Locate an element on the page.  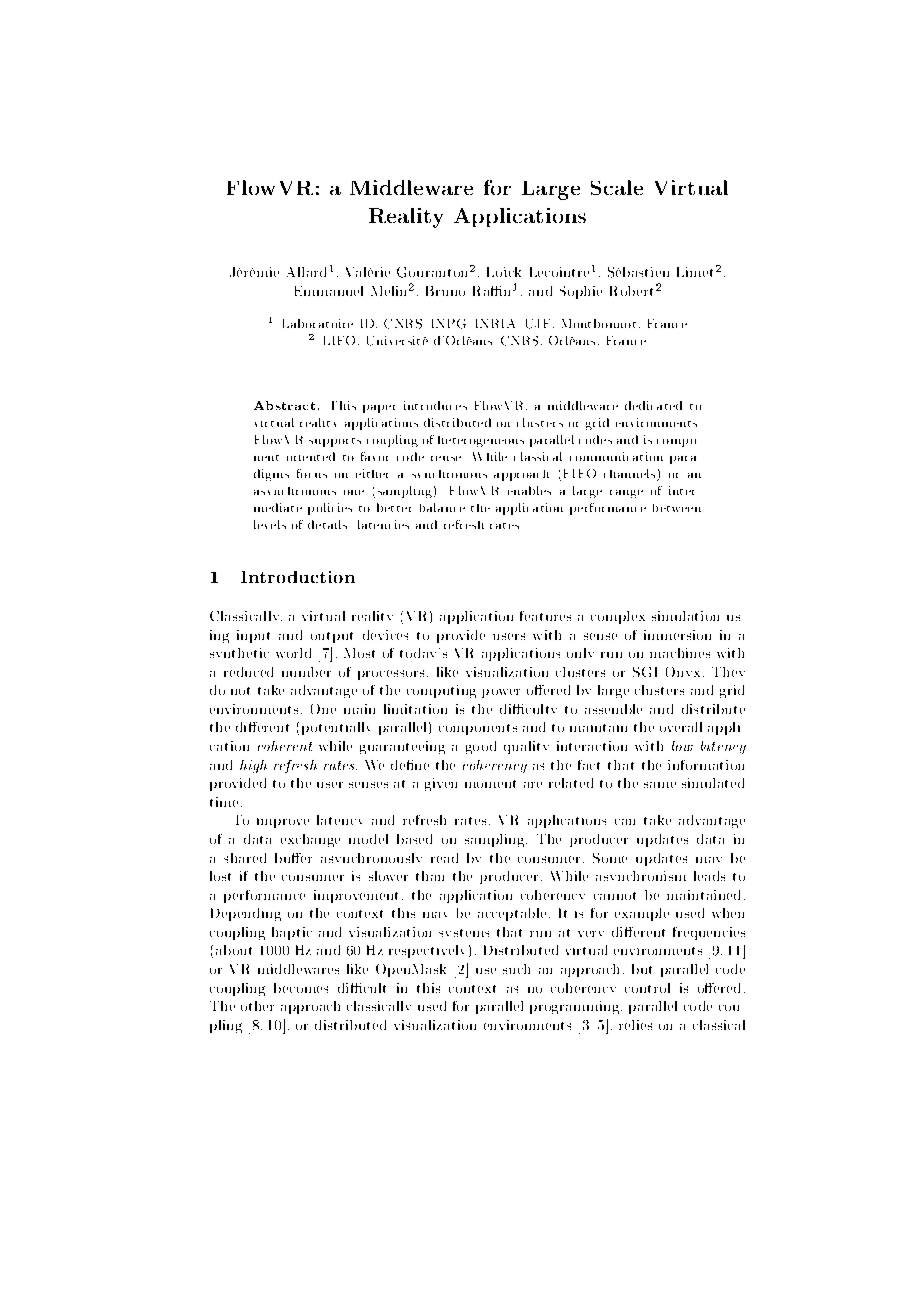
leads is located at coordinates (709, 876).
